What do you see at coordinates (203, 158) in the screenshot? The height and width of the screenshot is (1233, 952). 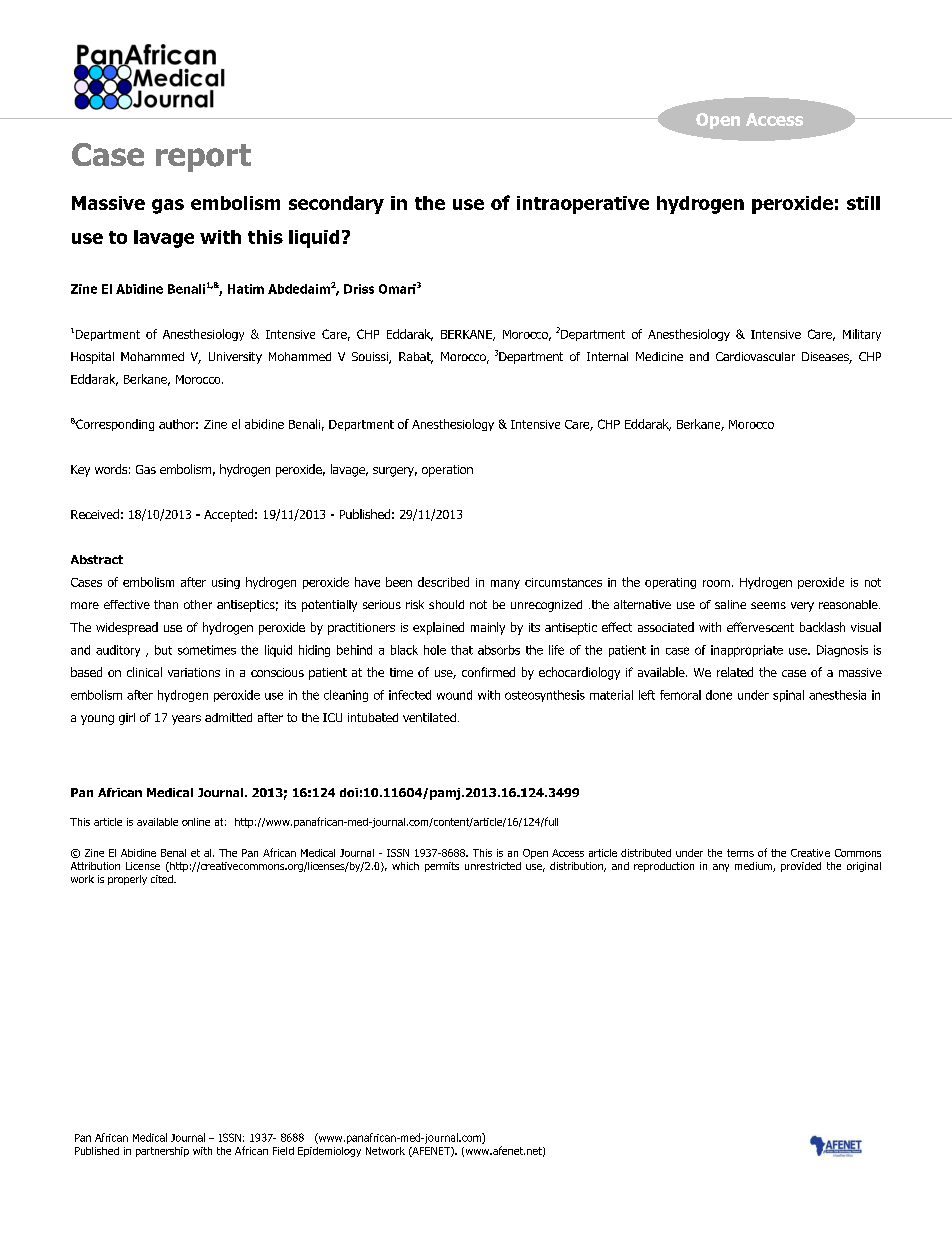 I see `report` at bounding box center [203, 158].
